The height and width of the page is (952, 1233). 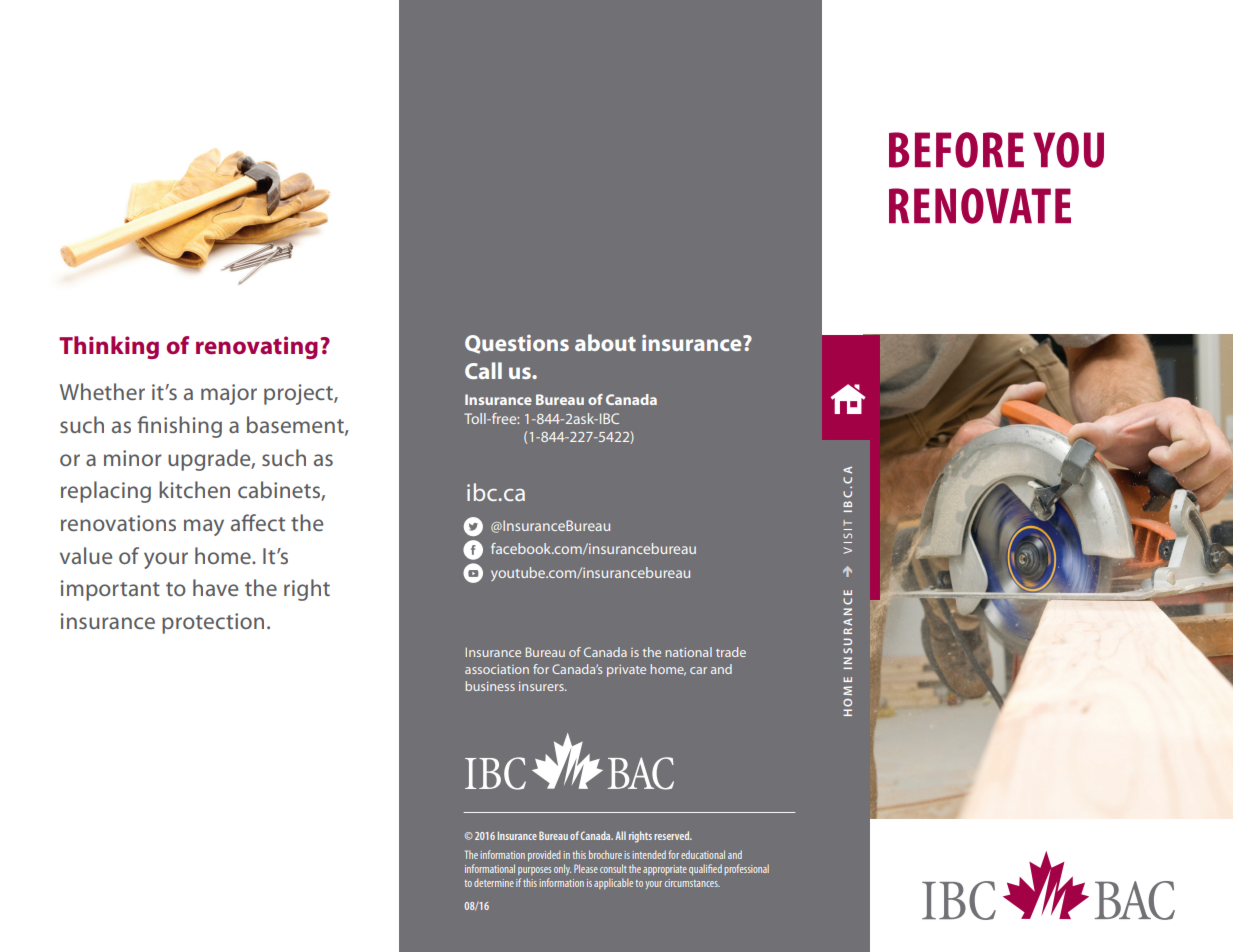 What do you see at coordinates (517, 344) in the page?
I see `Questions` at bounding box center [517, 344].
